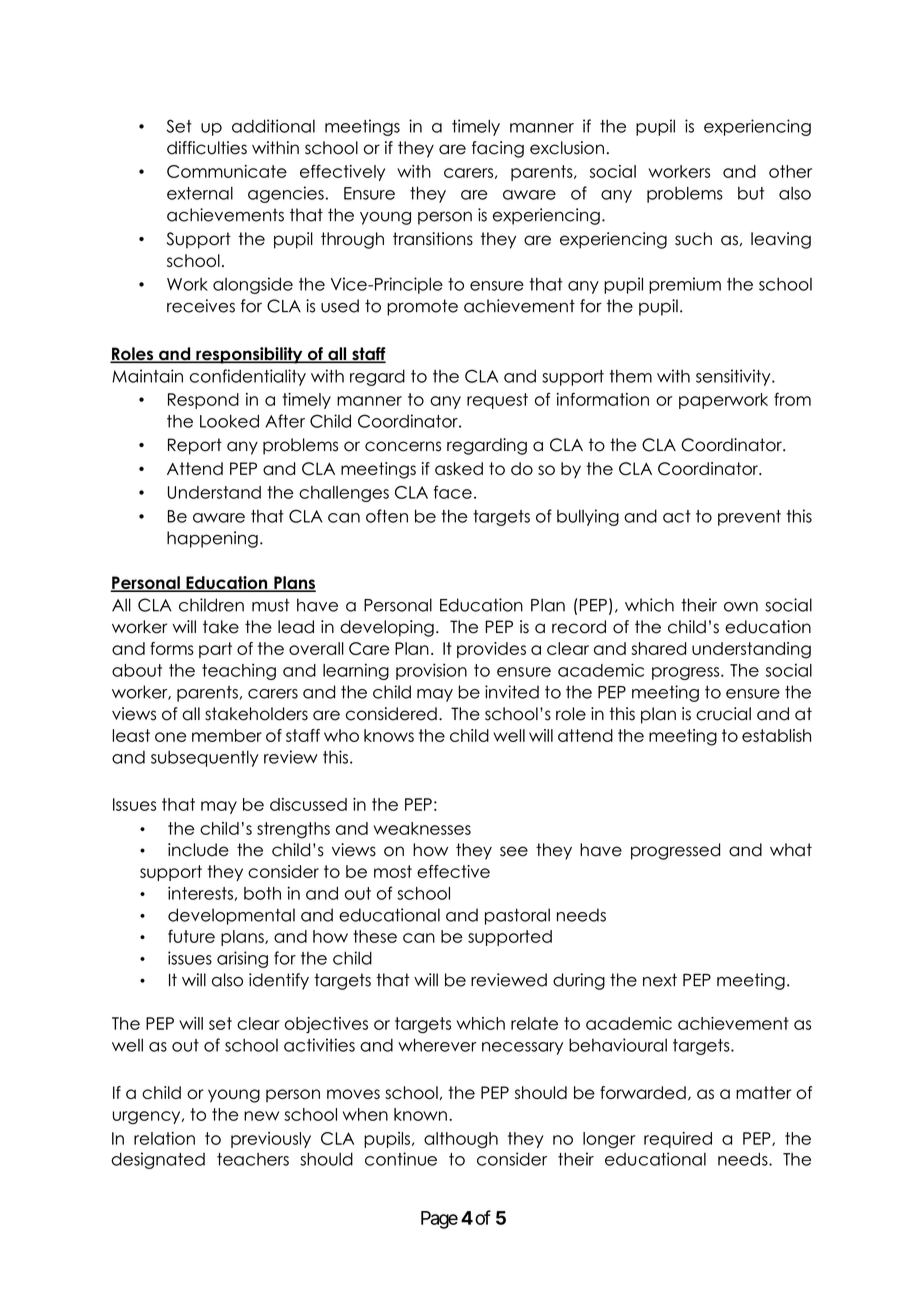 The image size is (924, 1307). Describe the element at coordinates (431, 671) in the page. I see `provision` at that location.
